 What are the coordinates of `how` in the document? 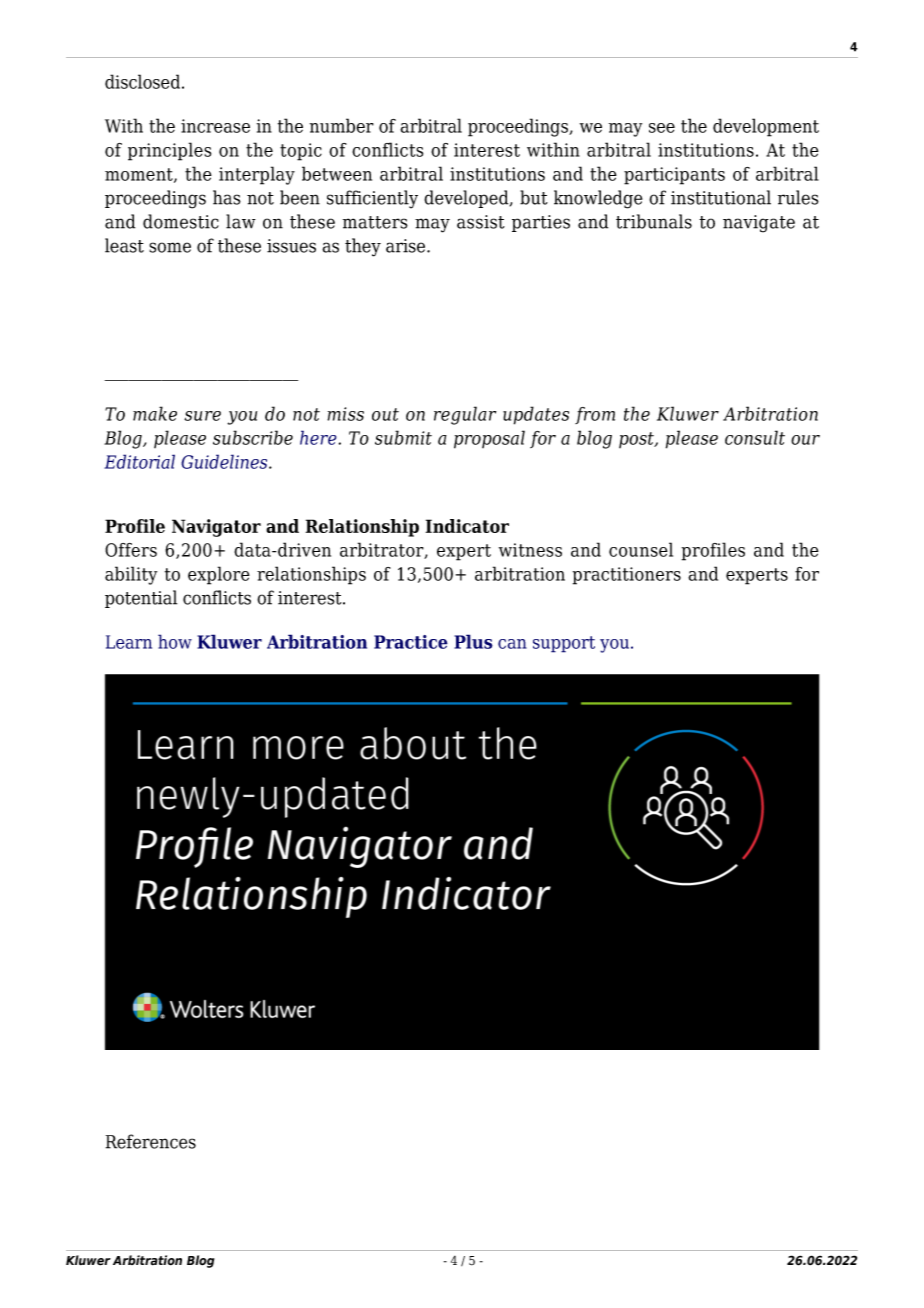 It's located at (175, 641).
